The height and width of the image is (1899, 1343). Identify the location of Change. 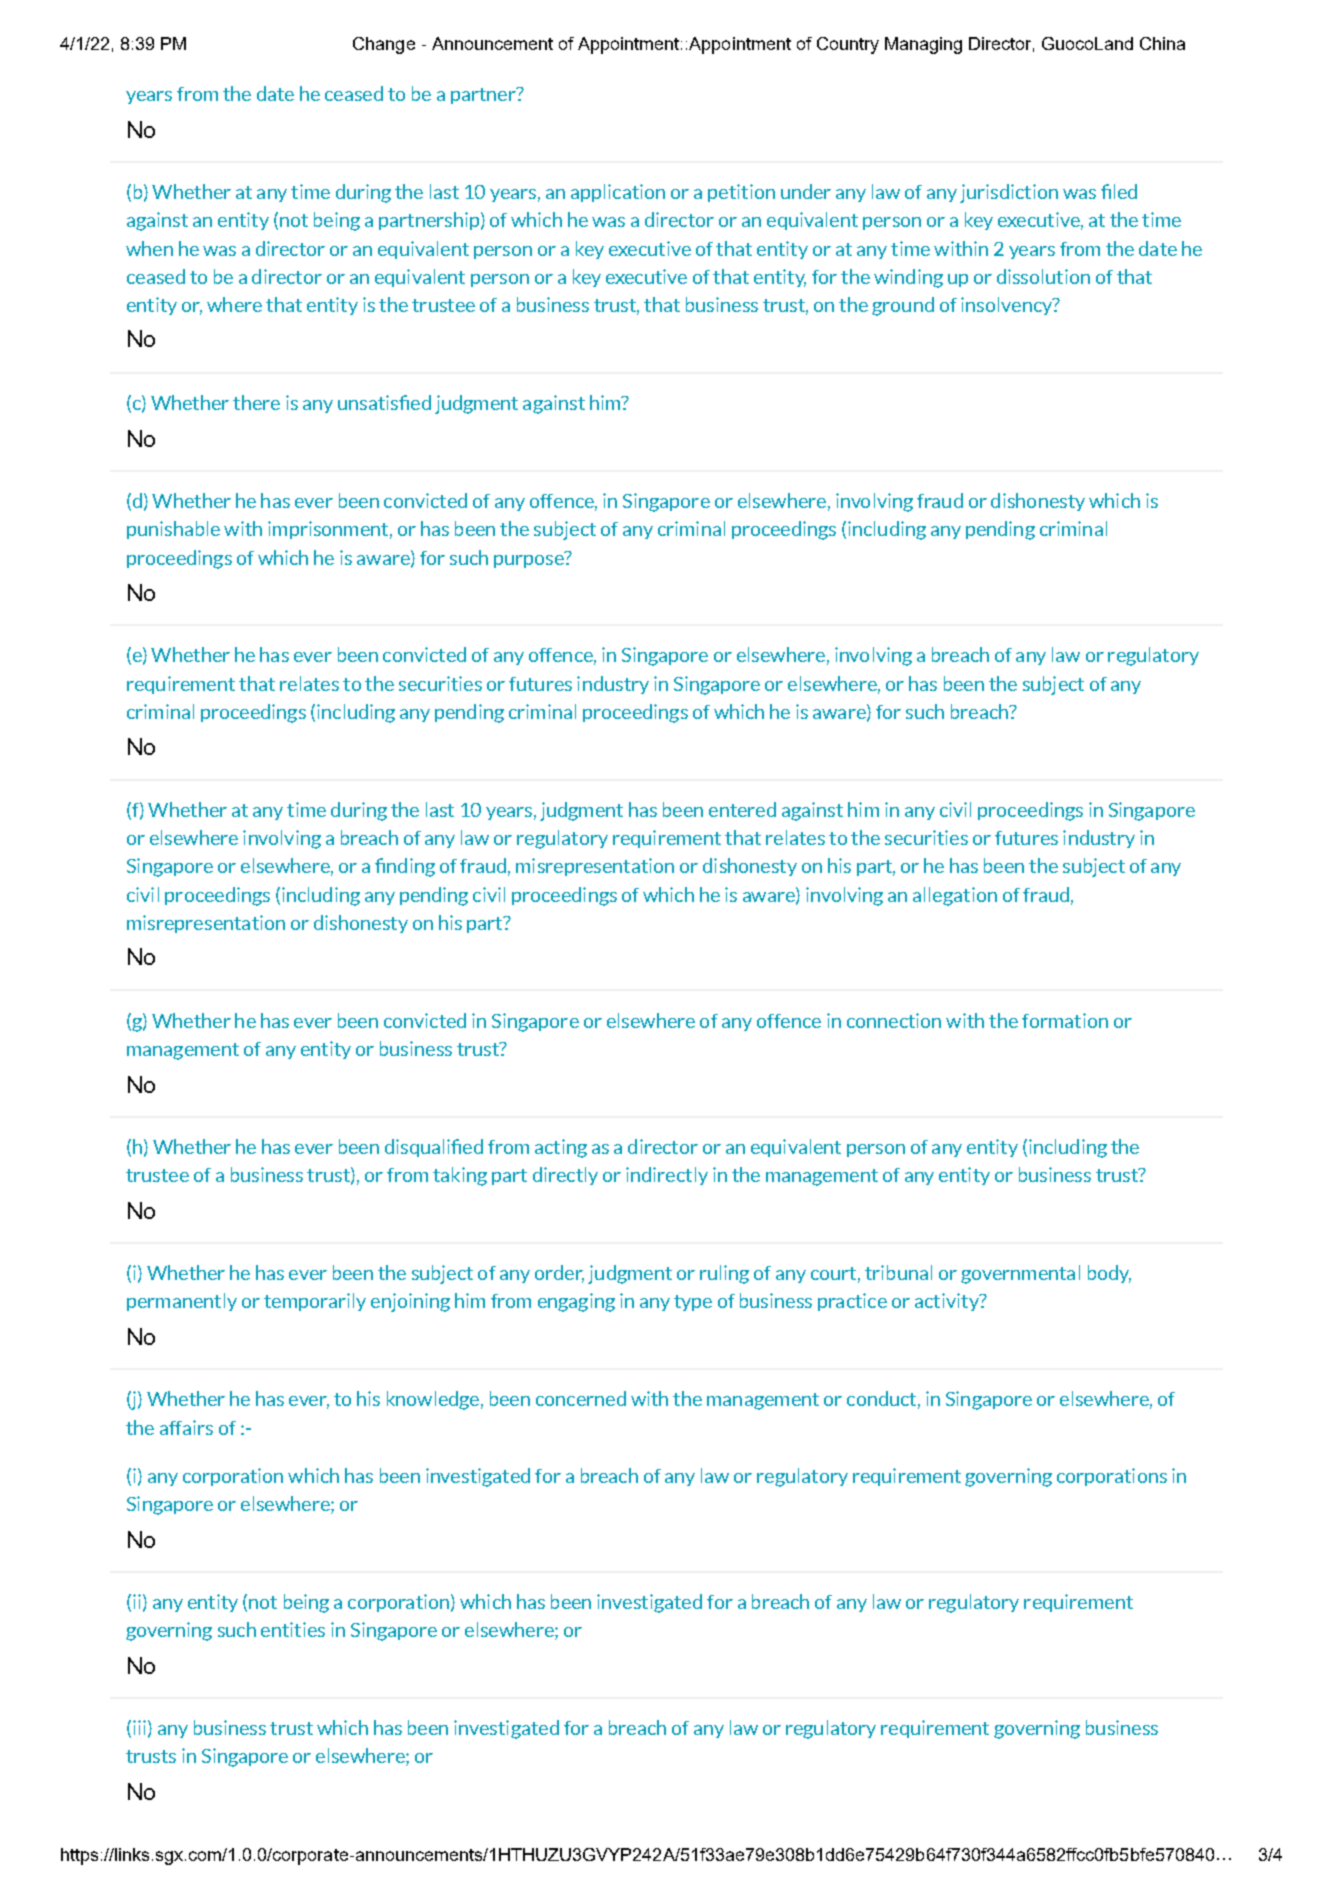
(384, 45).
